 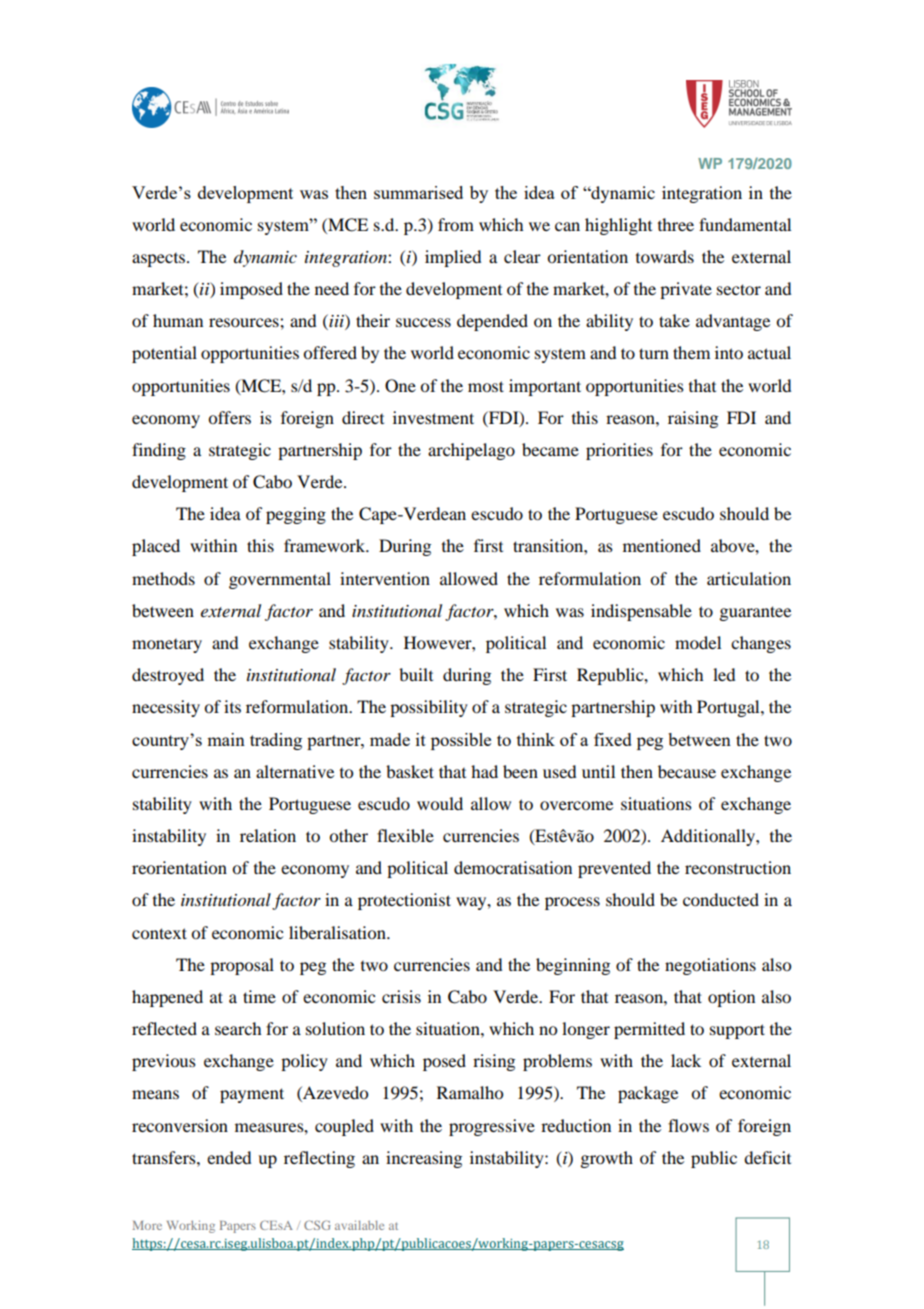 What do you see at coordinates (158, 260) in the document?
I see `aspects` at bounding box center [158, 260].
